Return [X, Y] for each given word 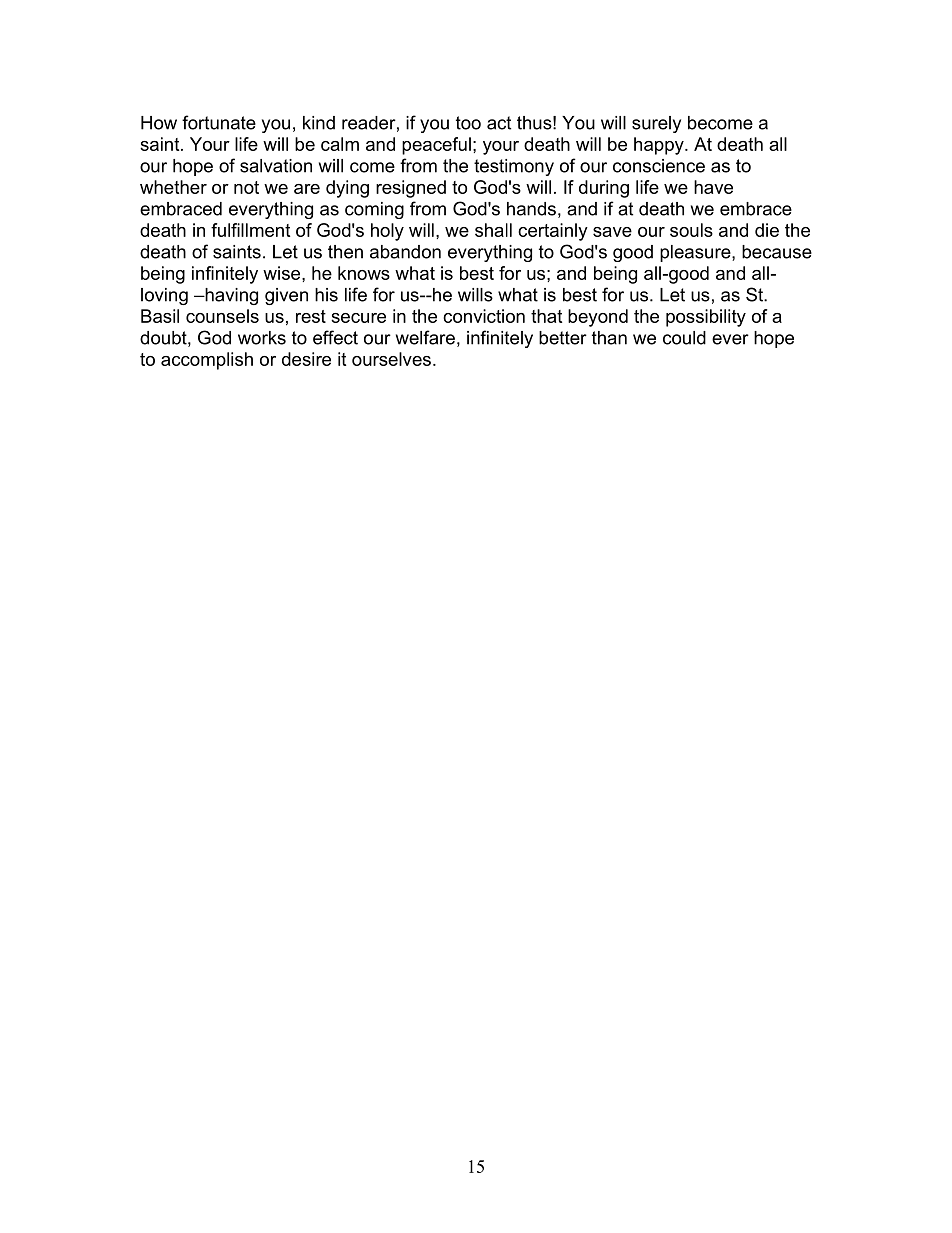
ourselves [391, 359]
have [713, 187]
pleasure [696, 253]
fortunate [219, 122]
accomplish [207, 361]
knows [364, 273]
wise [283, 273]
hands [531, 209]
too [468, 123]
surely [656, 124]
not [246, 187]
